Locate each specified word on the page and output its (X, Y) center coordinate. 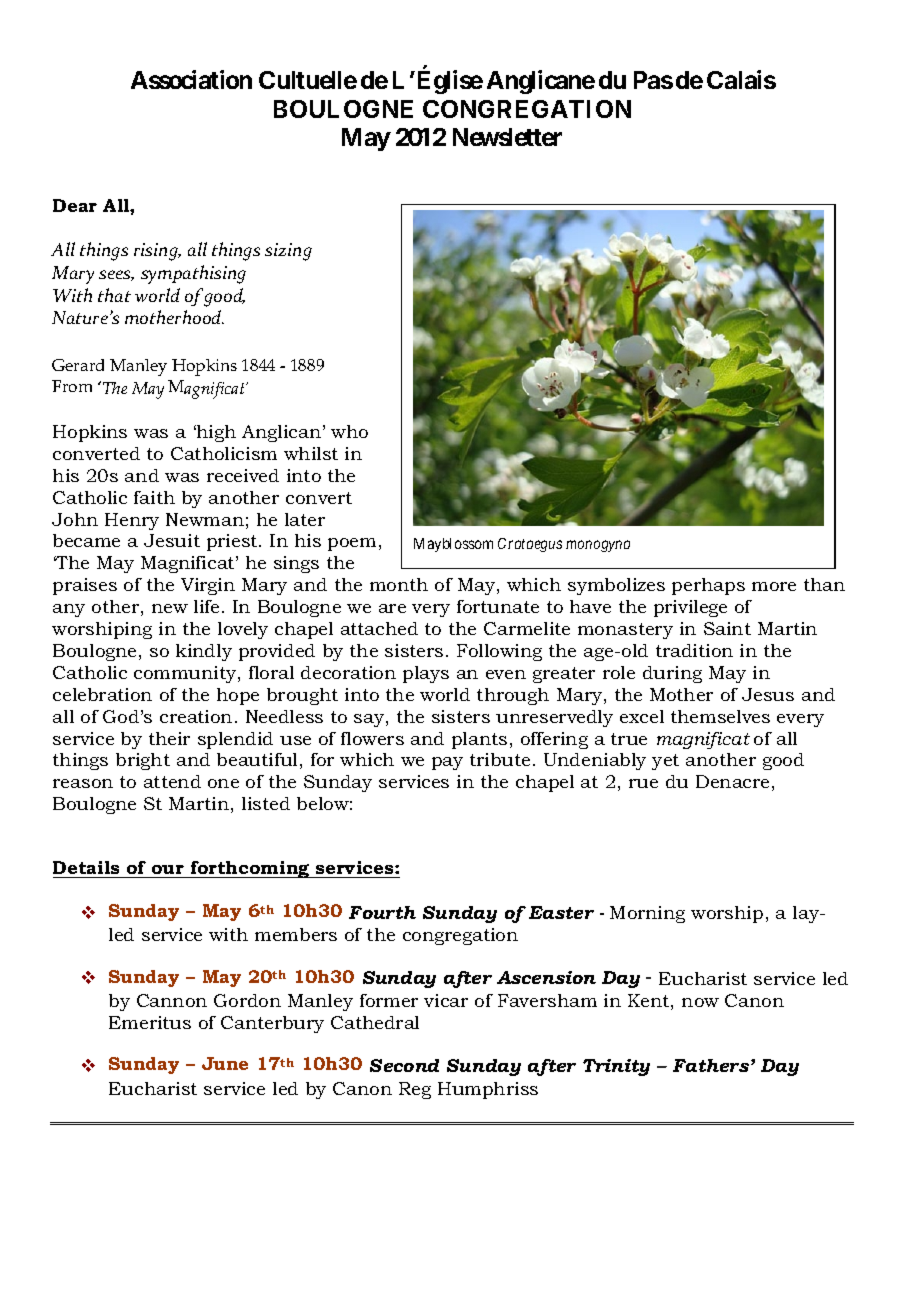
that (114, 295)
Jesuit (172, 540)
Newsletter (507, 137)
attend (172, 781)
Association (191, 79)
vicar (446, 1000)
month (399, 584)
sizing (288, 252)
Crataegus (530, 545)
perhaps (708, 586)
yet (665, 762)
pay (447, 763)
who (349, 431)
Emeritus (150, 1022)
